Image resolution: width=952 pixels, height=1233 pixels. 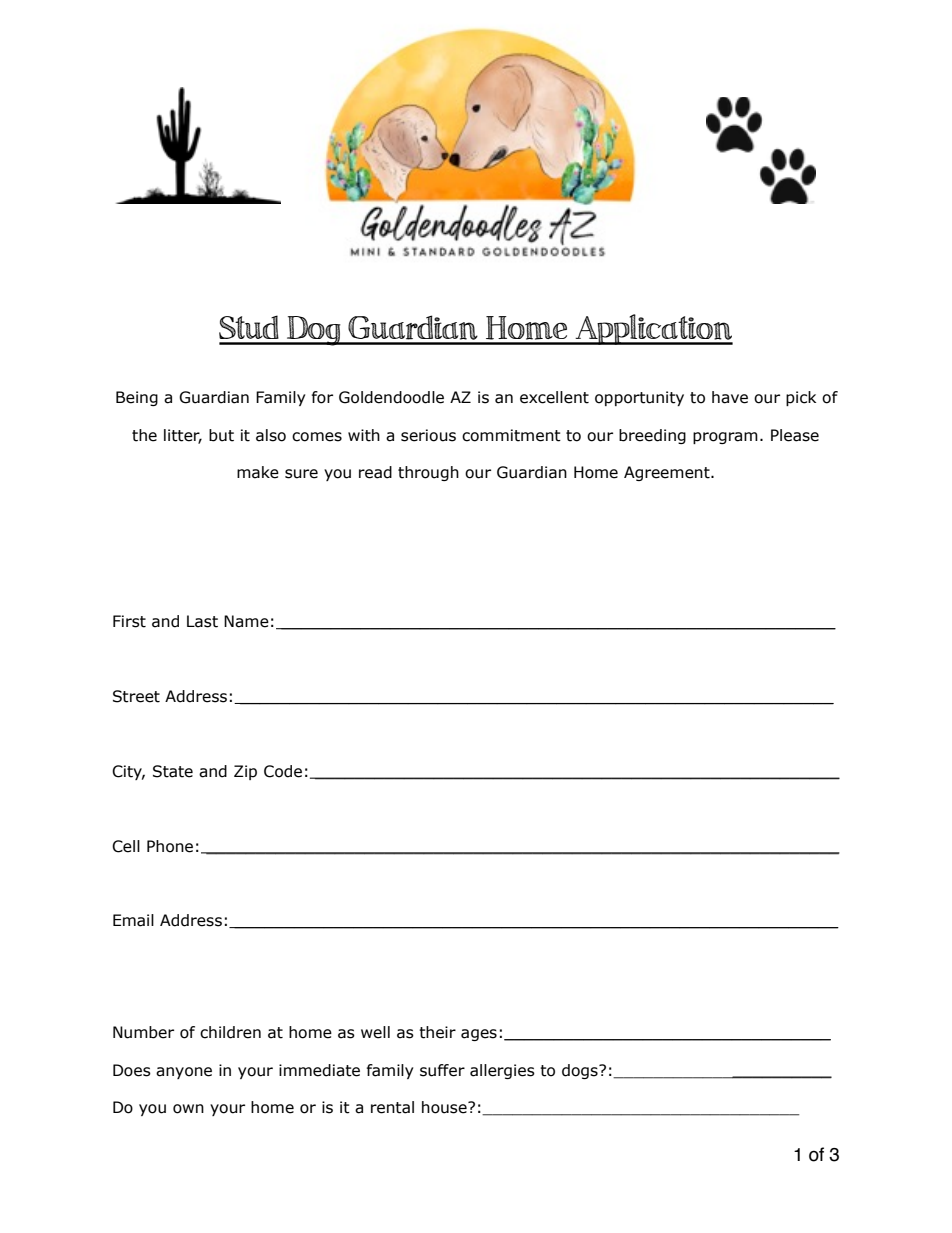 I want to click on anyone, so click(x=184, y=1073).
